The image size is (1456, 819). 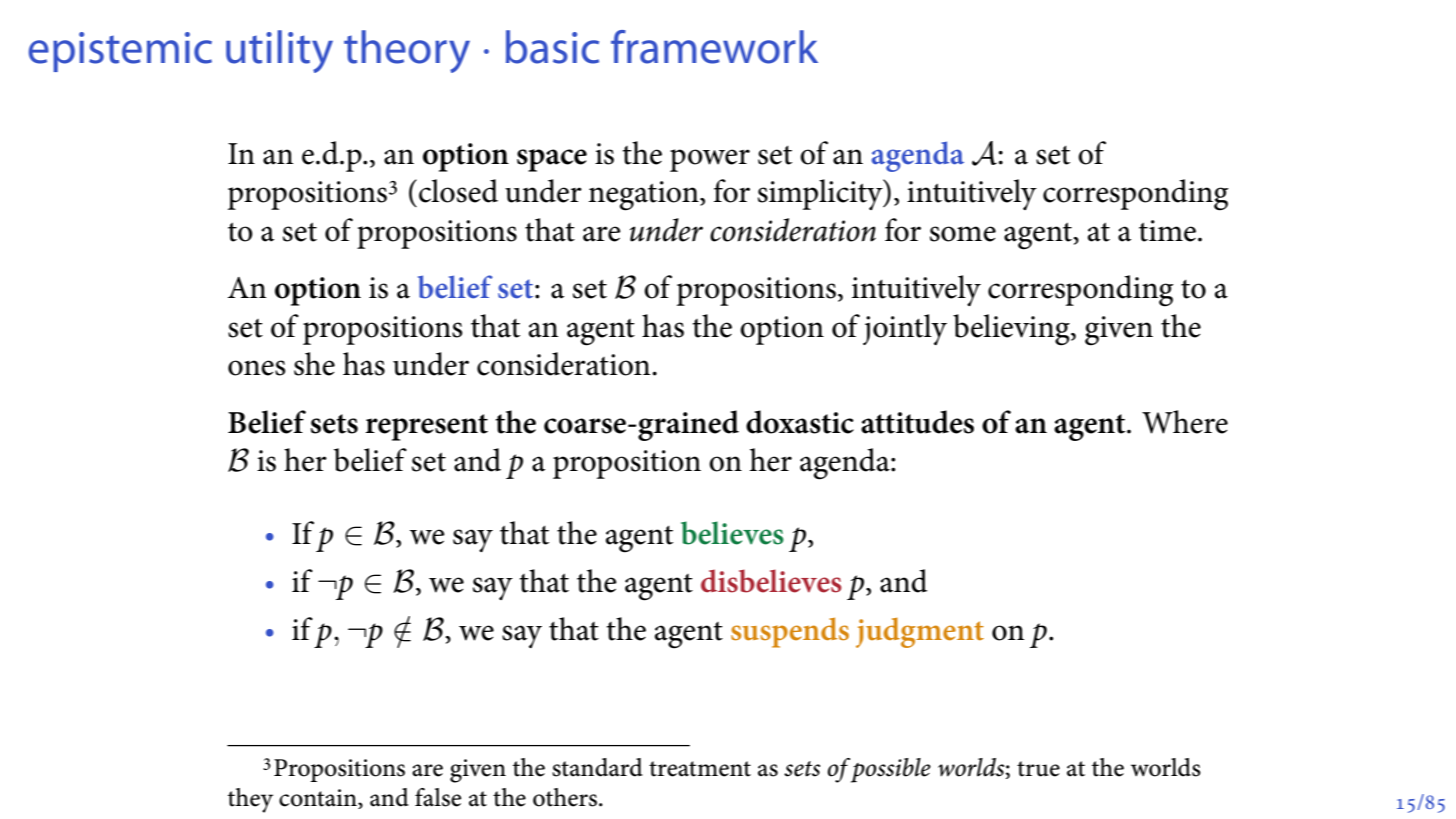 I want to click on they, so click(x=250, y=800).
